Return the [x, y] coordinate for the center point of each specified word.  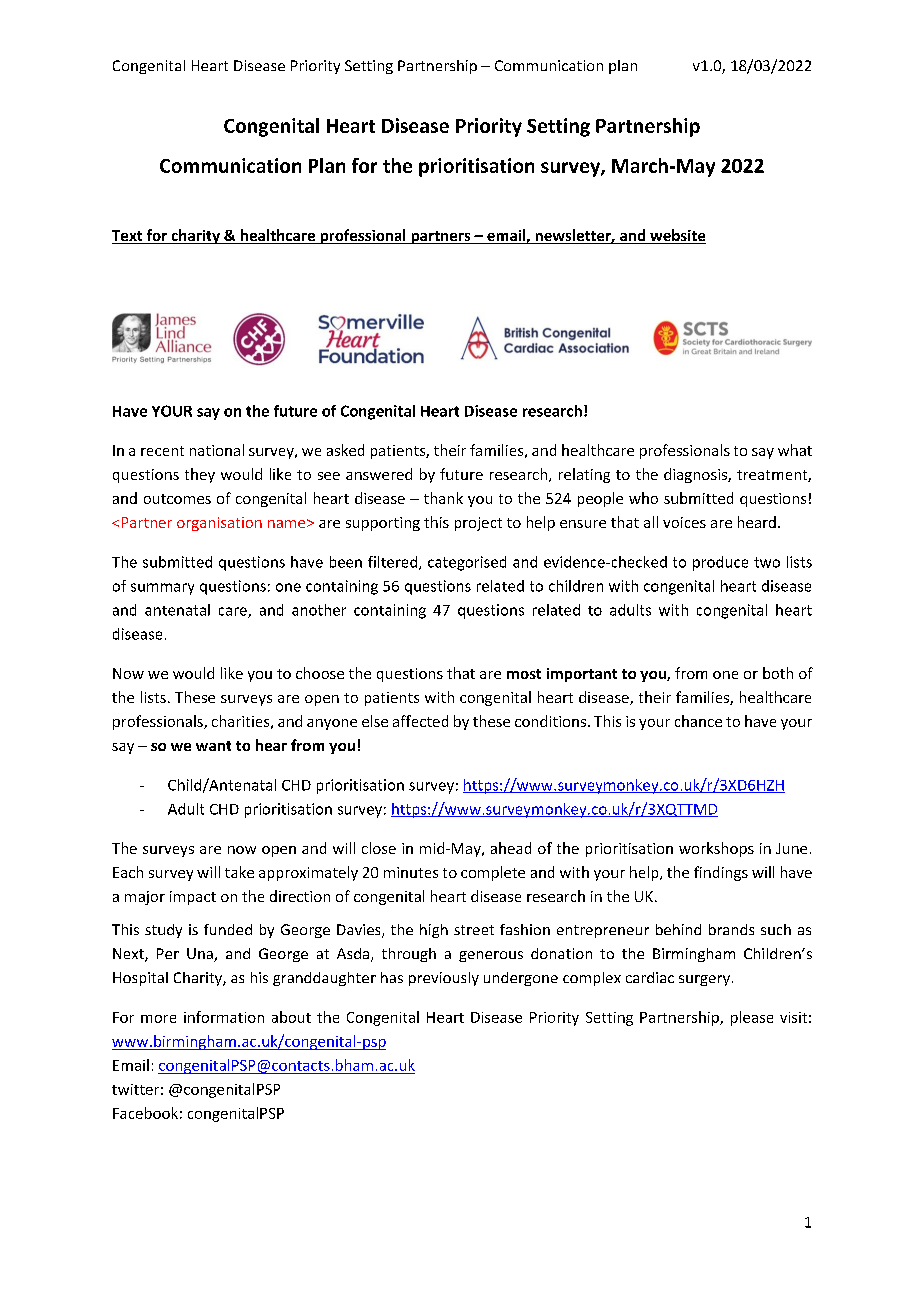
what [795, 450]
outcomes [177, 499]
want [213, 746]
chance [698, 721]
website [677, 236]
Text [128, 237]
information [224, 1017]
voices [684, 522]
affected [420, 721]
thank [443, 498]
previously [444, 979]
